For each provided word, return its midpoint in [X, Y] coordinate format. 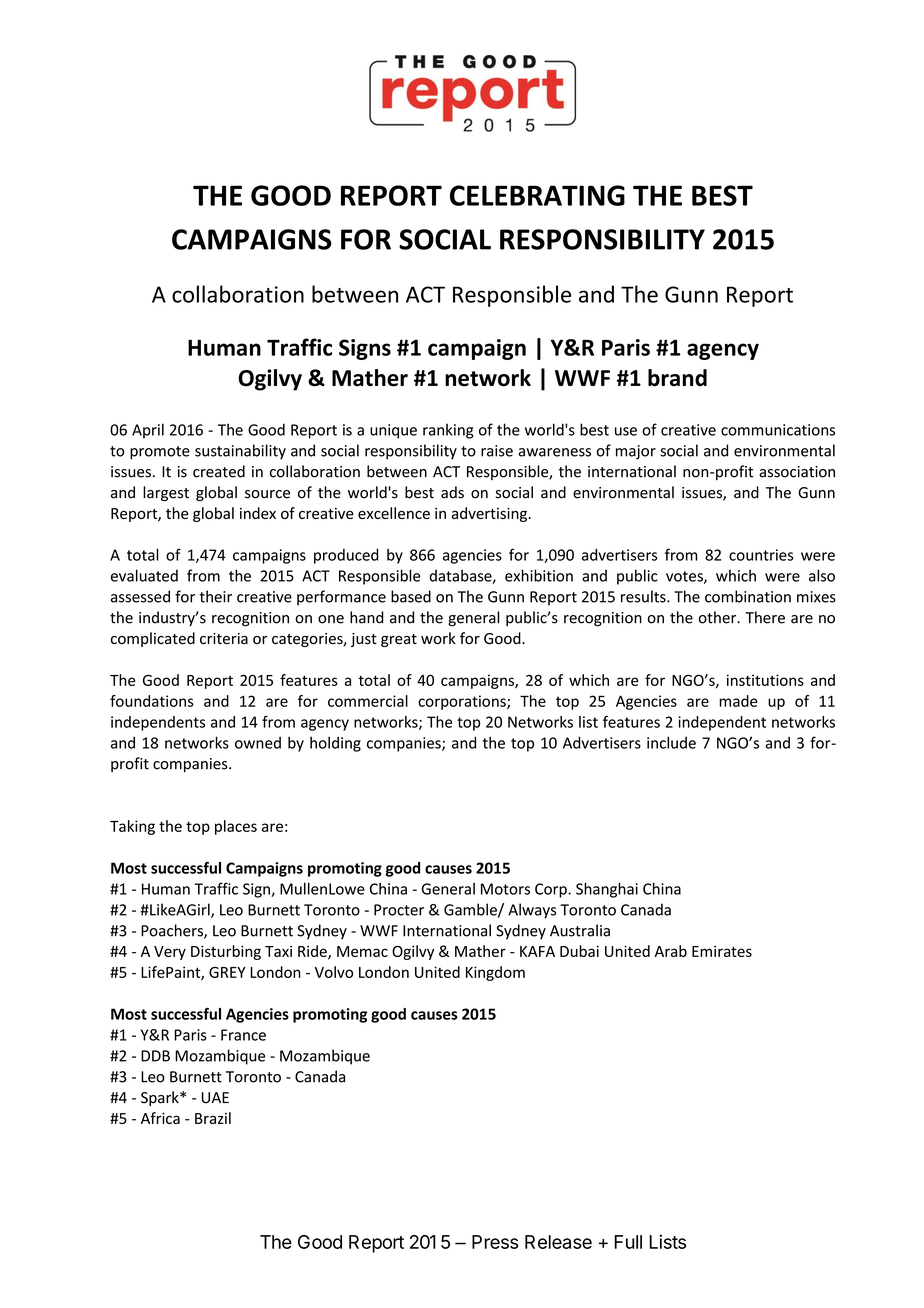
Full [628, 1242]
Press [495, 1242]
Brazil [213, 1118]
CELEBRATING [537, 195]
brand [677, 378]
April [148, 431]
